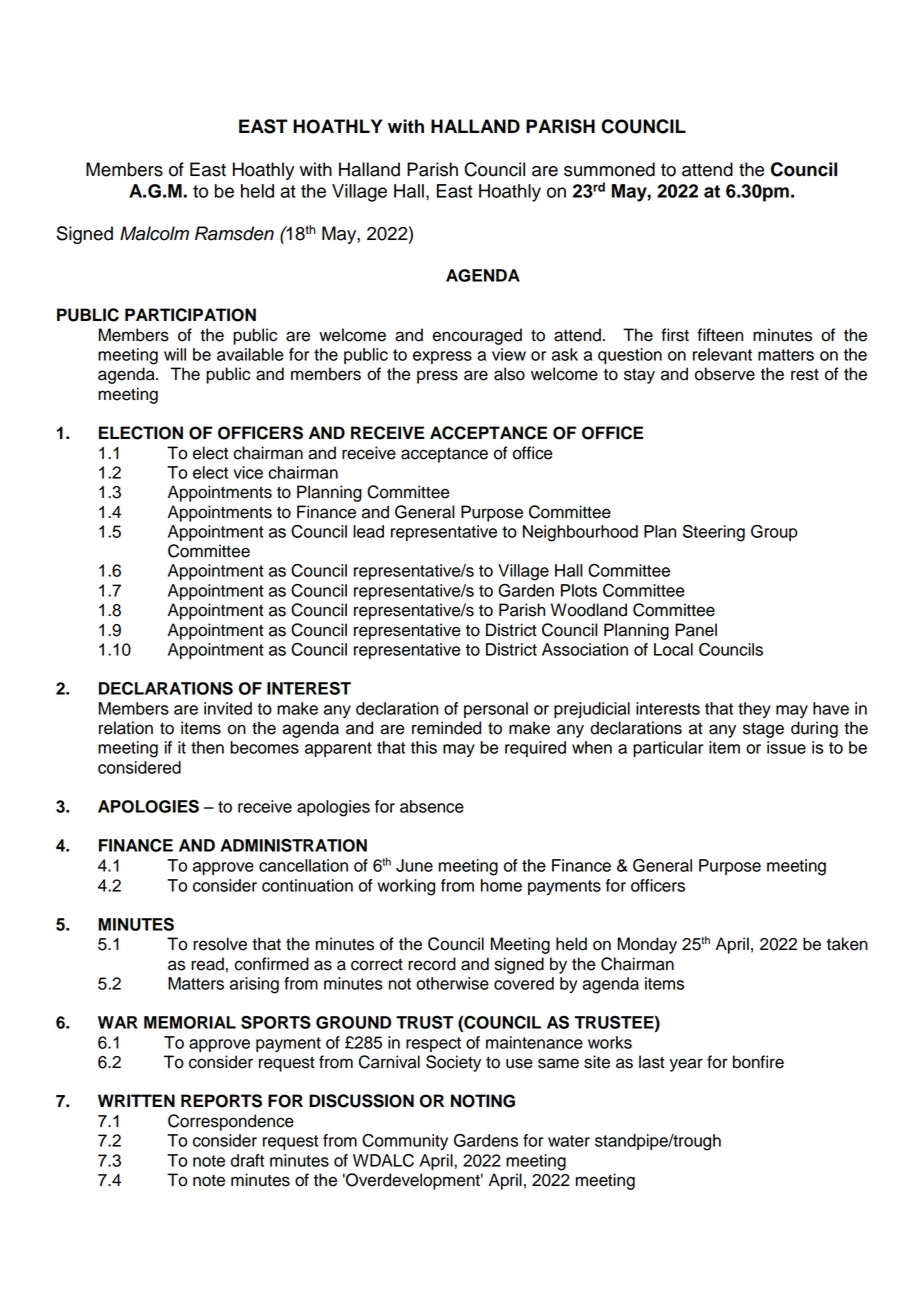  I want to click on absence, so click(432, 806).
